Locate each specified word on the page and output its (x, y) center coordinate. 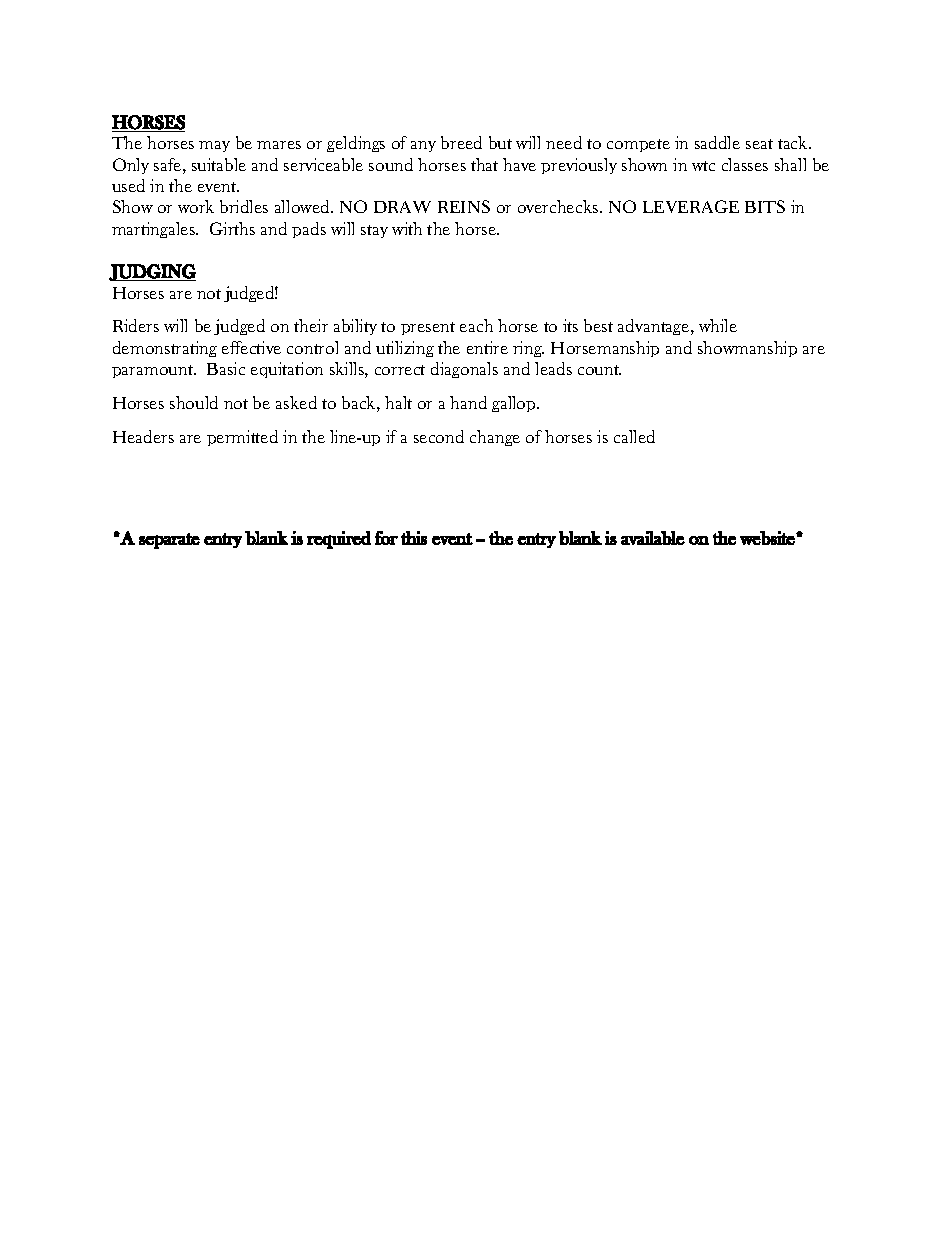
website (768, 538)
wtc (703, 166)
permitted (242, 438)
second (439, 436)
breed (461, 142)
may (214, 146)
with (407, 228)
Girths (232, 228)
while (718, 325)
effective (251, 347)
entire (487, 347)
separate (169, 541)
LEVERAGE (691, 206)
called (634, 436)
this (414, 538)
